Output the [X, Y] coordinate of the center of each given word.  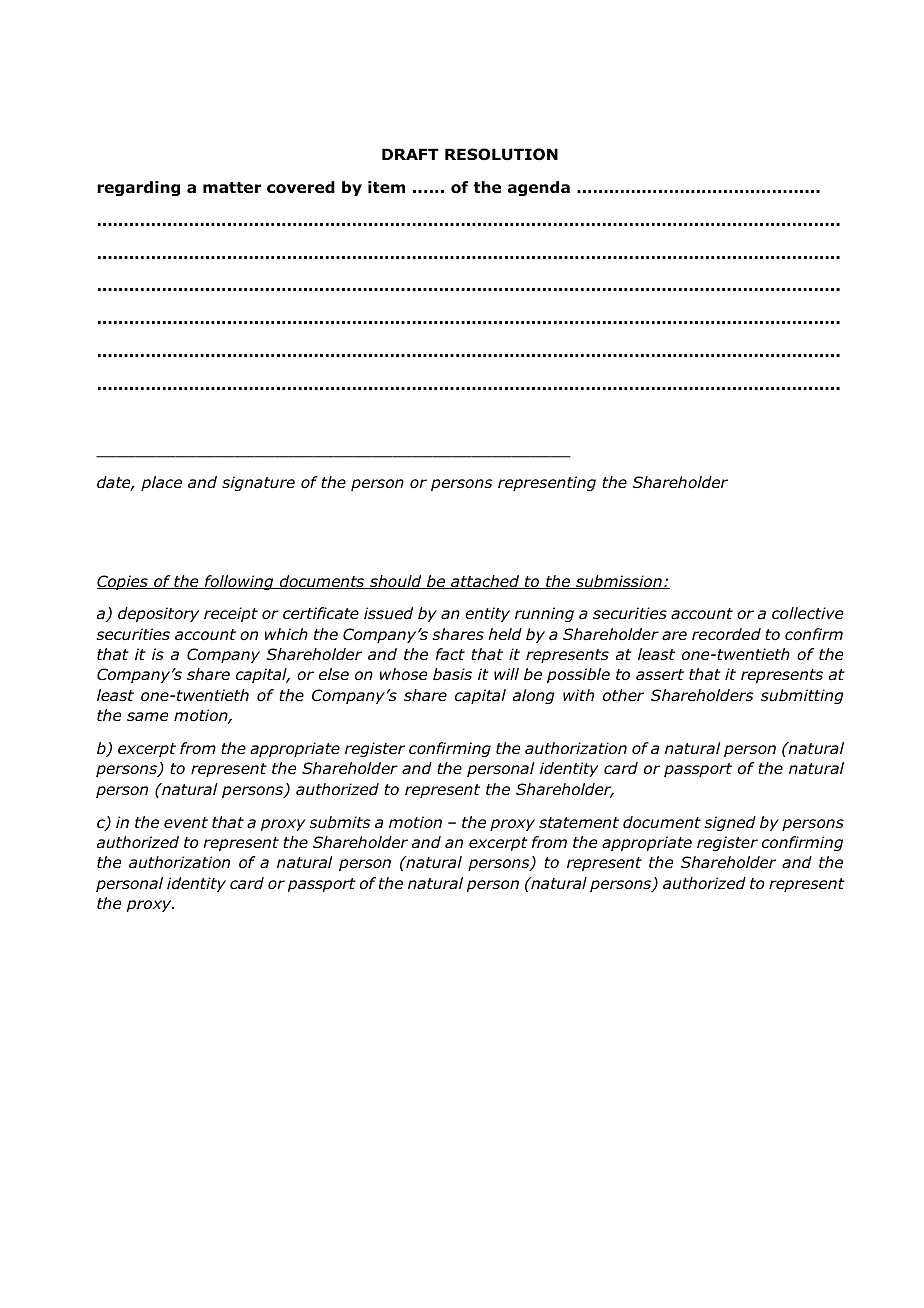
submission [619, 582]
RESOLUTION [501, 154]
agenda [539, 188]
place [161, 483]
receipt [231, 614]
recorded [726, 634]
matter [232, 187]
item [386, 187]
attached [485, 582]
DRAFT [410, 154]
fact [450, 654]
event [186, 822]
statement [579, 822]
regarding [138, 188]
